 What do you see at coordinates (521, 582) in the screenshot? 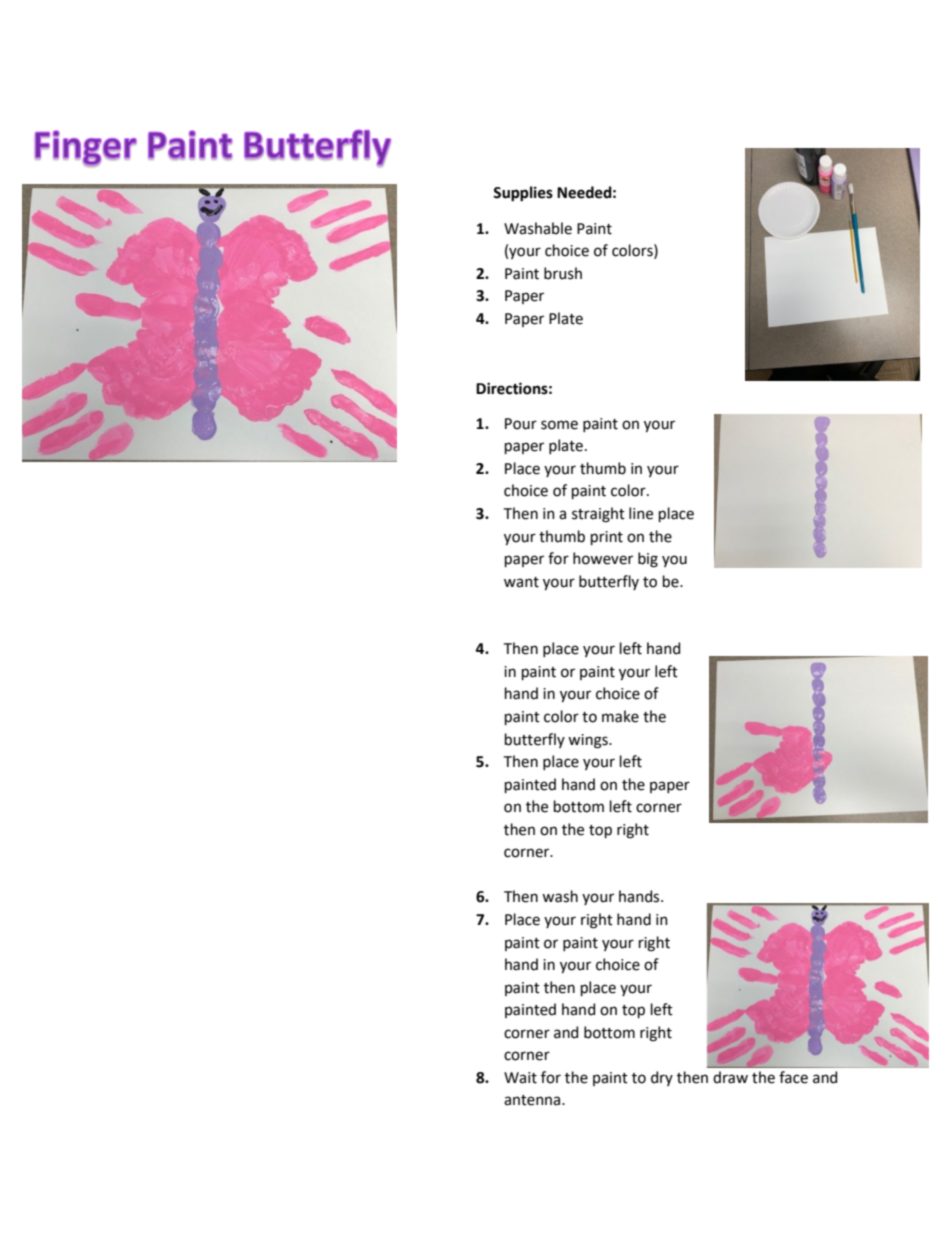
I see `want` at bounding box center [521, 582].
